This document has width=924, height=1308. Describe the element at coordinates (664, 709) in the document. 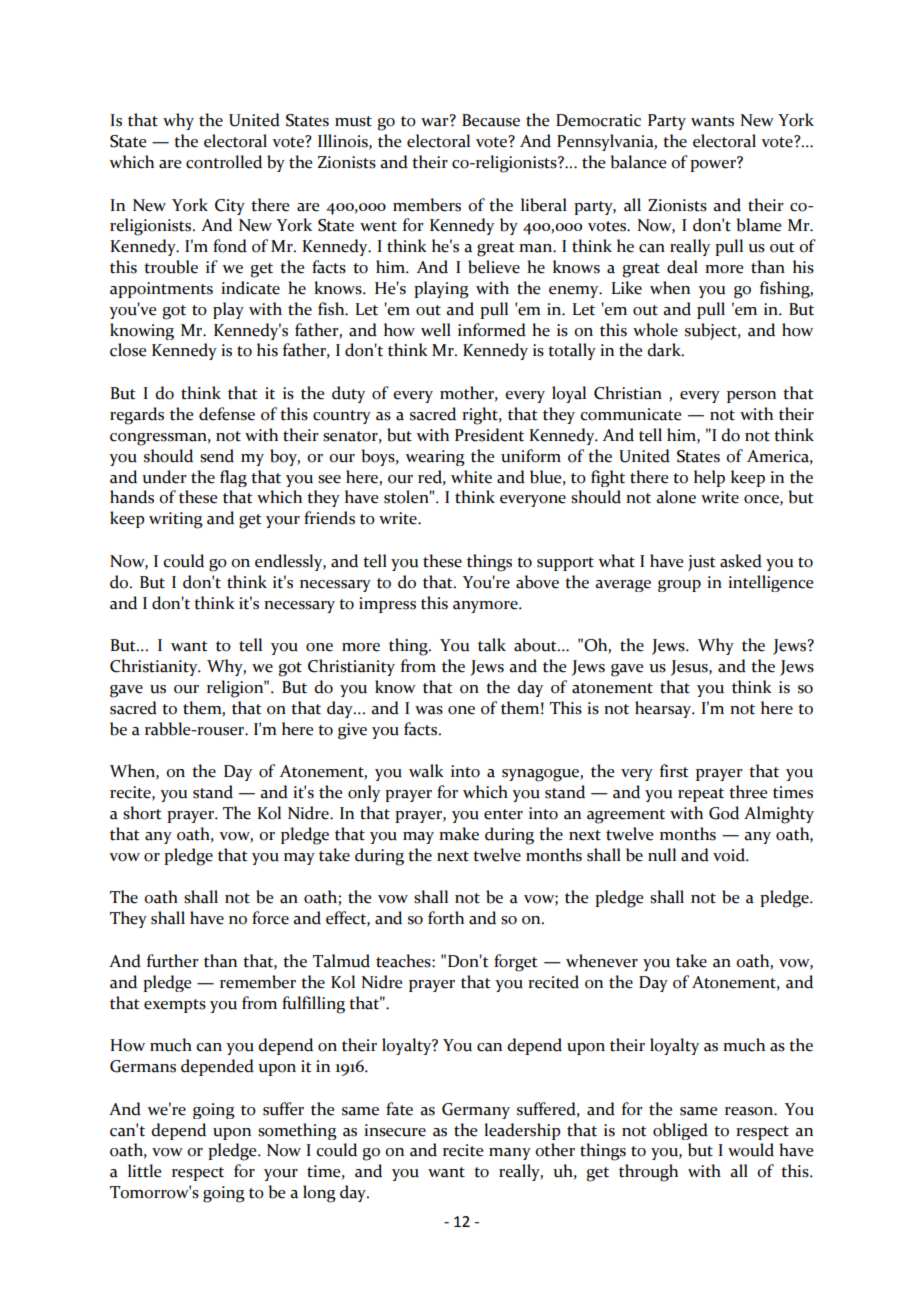

I see `hearsay` at that location.
